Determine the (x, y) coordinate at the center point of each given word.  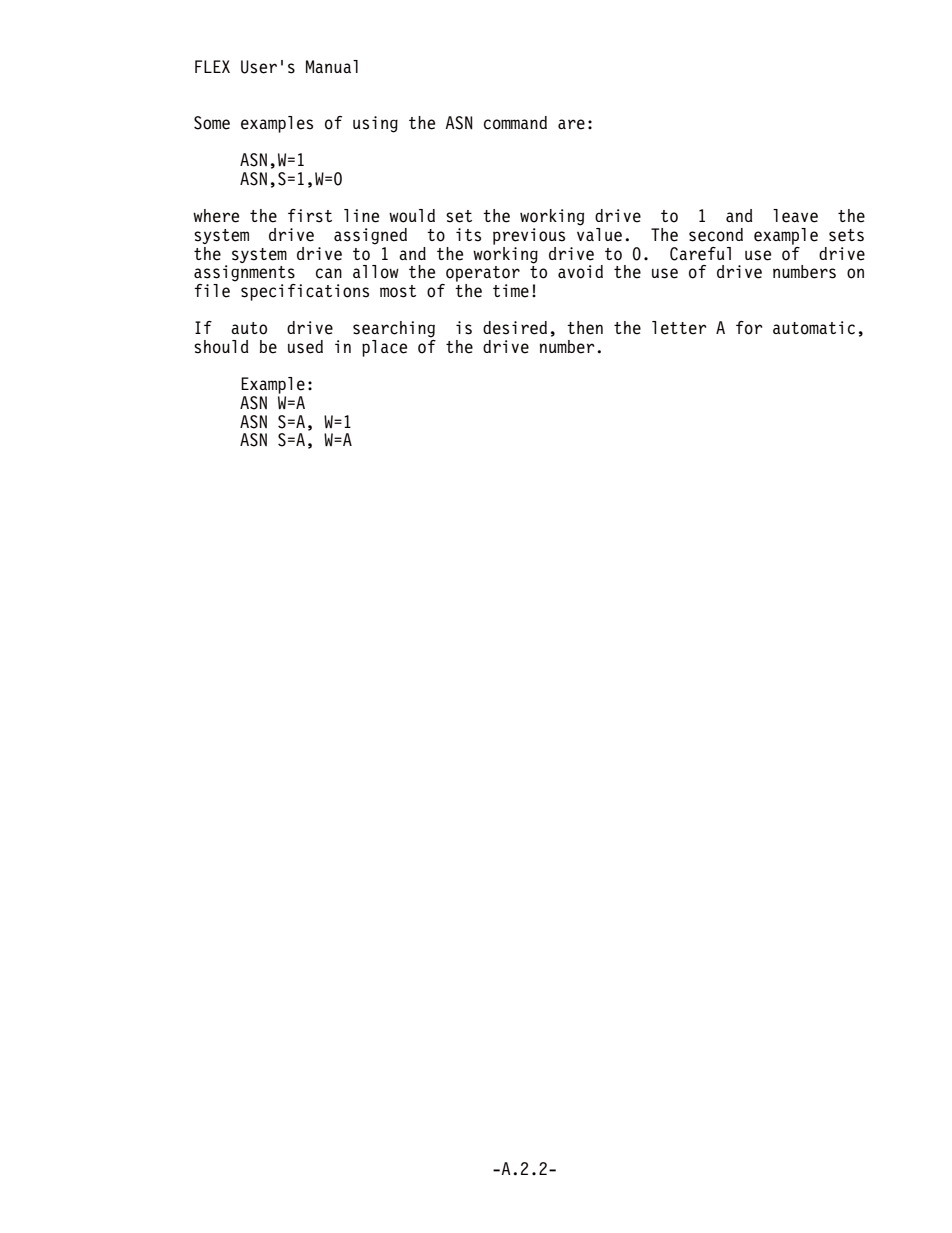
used (305, 347)
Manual (332, 66)
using (375, 124)
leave (795, 216)
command (515, 123)
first (310, 216)
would (412, 216)
